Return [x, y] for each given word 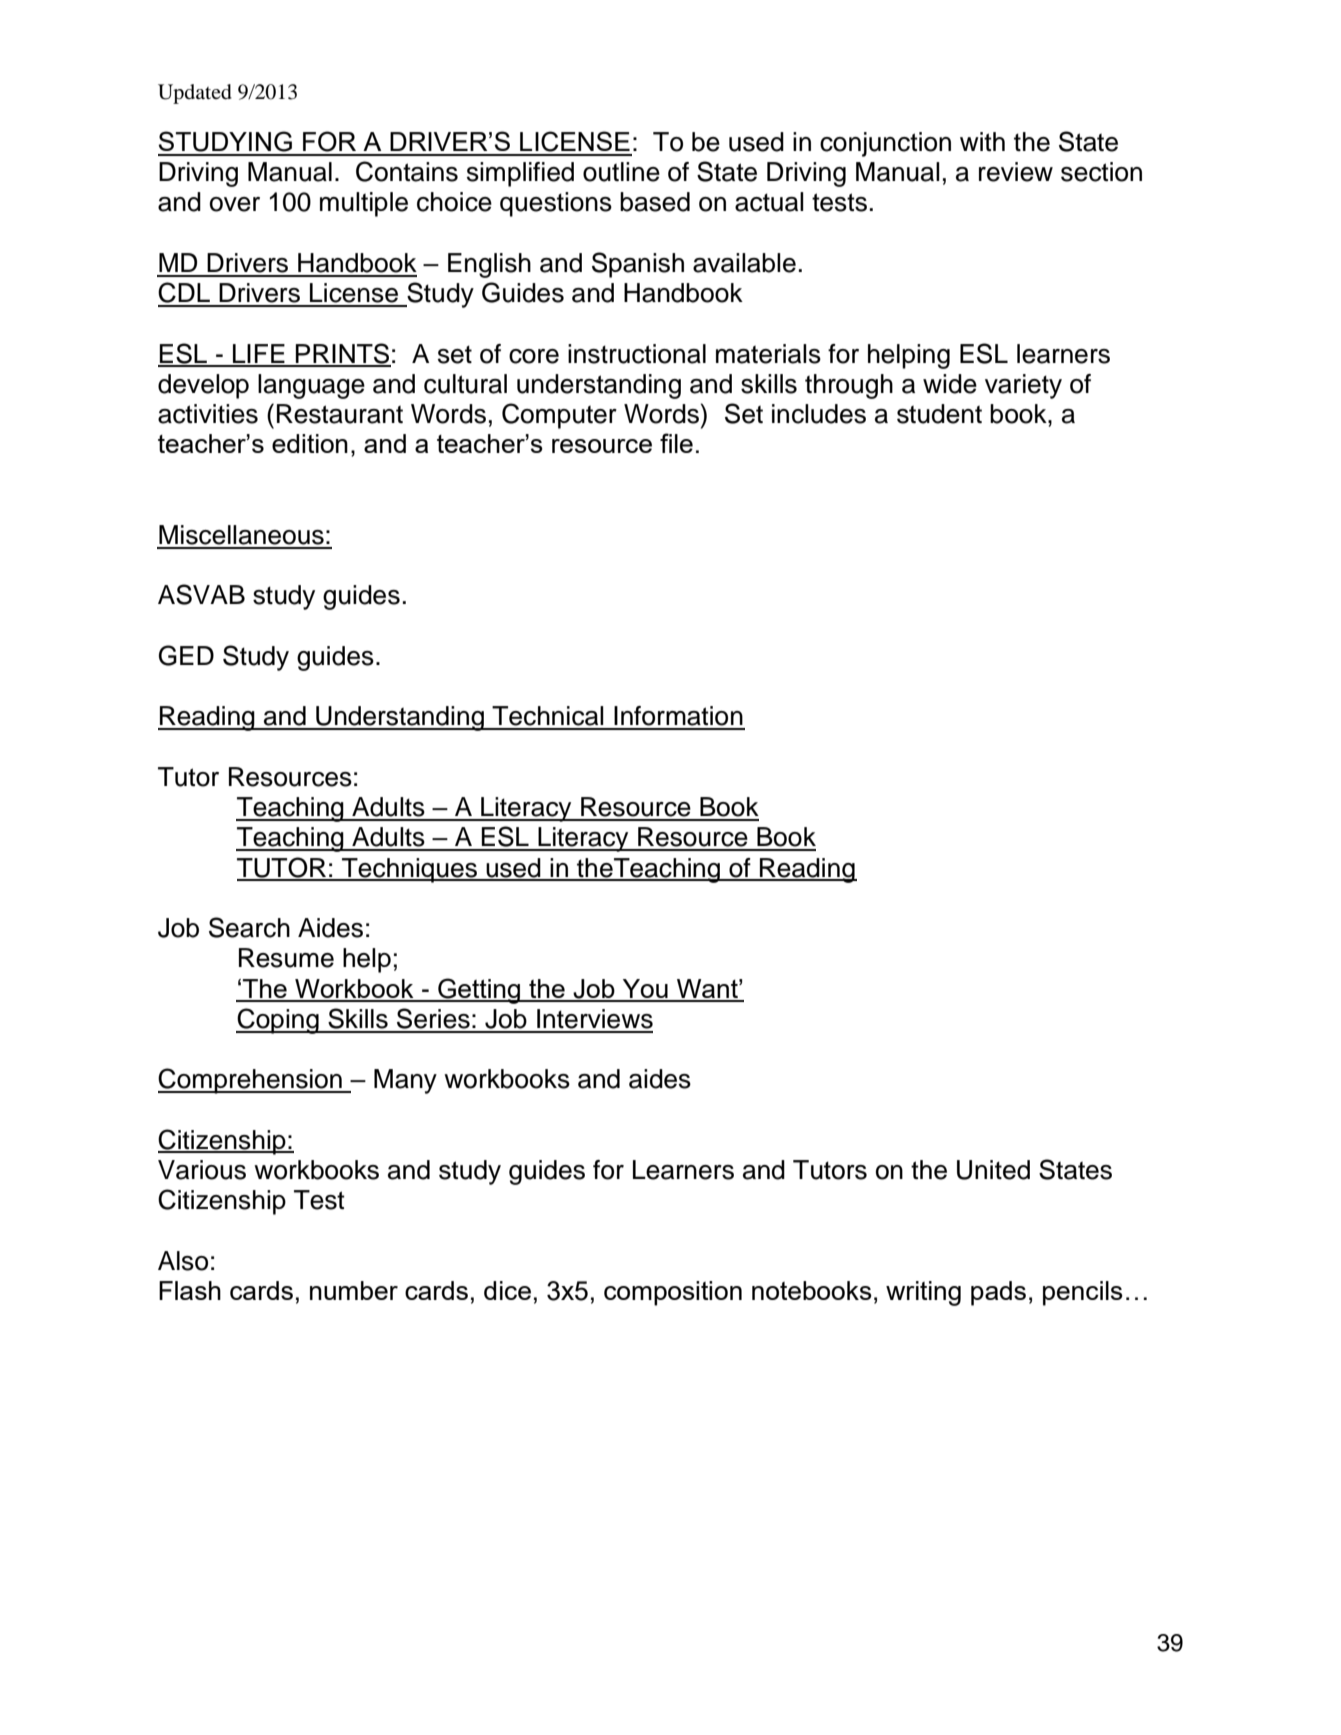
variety [1023, 386]
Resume [286, 958]
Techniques [409, 870]
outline [621, 172]
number [354, 1290]
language [311, 386]
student [939, 414]
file [676, 443]
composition [673, 1293]
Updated [195, 94]
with [982, 141]
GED [186, 655]
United [993, 1170]
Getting [479, 991]
